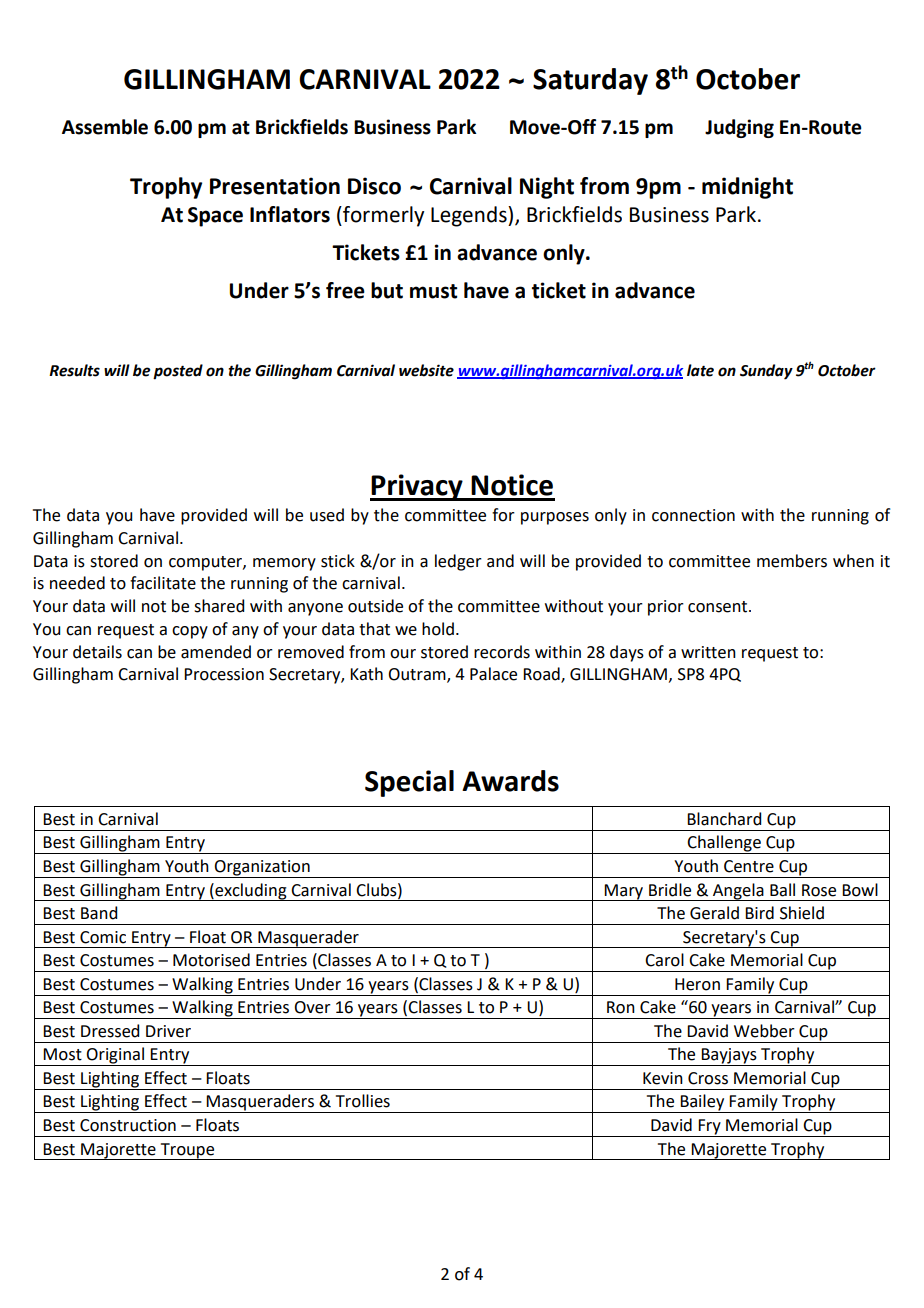 The image size is (924, 1308). What do you see at coordinates (178, 372) in the screenshot?
I see `posted` at bounding box center [178, 372].
